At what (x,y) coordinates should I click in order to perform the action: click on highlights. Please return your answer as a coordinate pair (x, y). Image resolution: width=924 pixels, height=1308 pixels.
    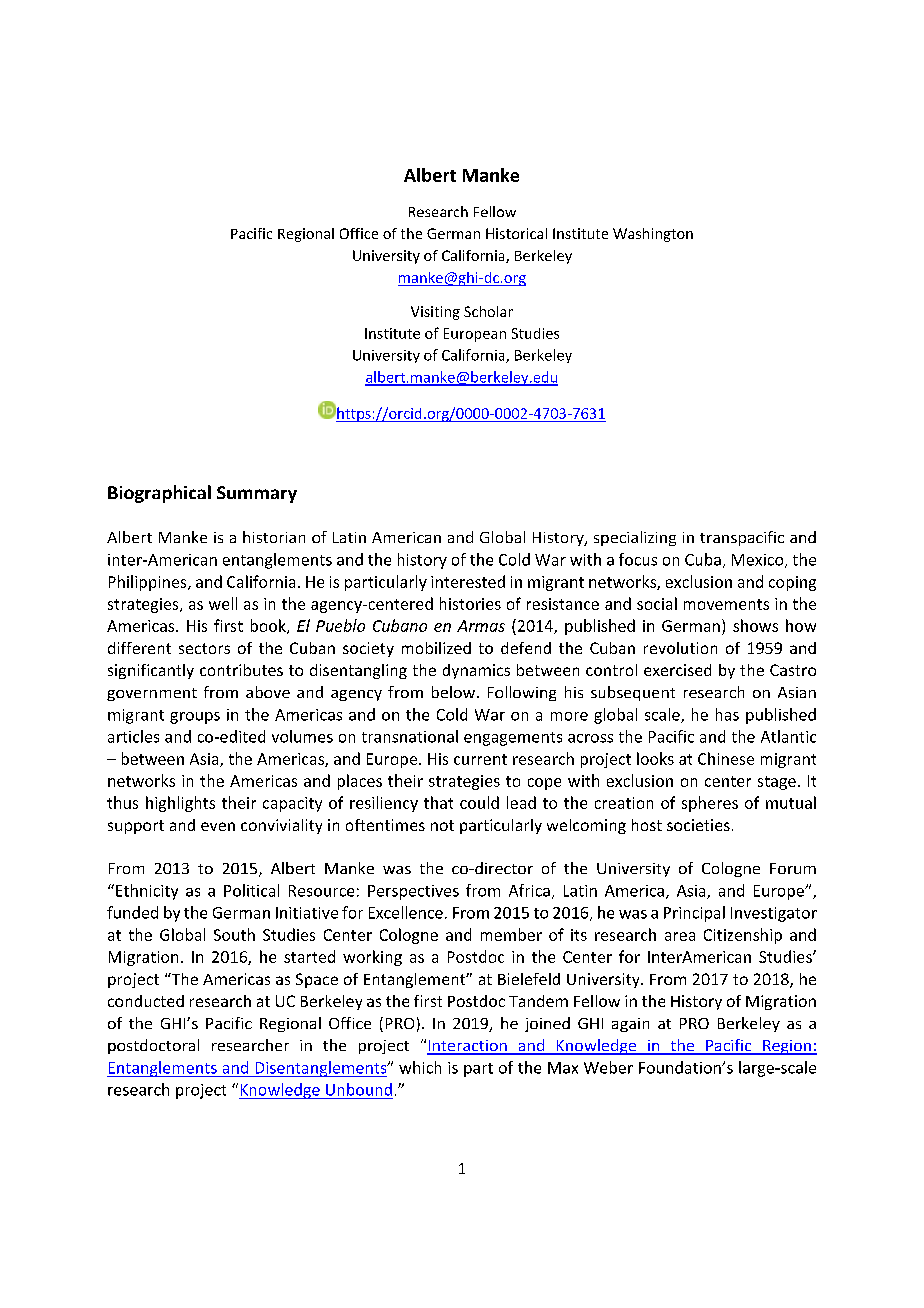
    Looking at the image, I should click on (180, 804).
